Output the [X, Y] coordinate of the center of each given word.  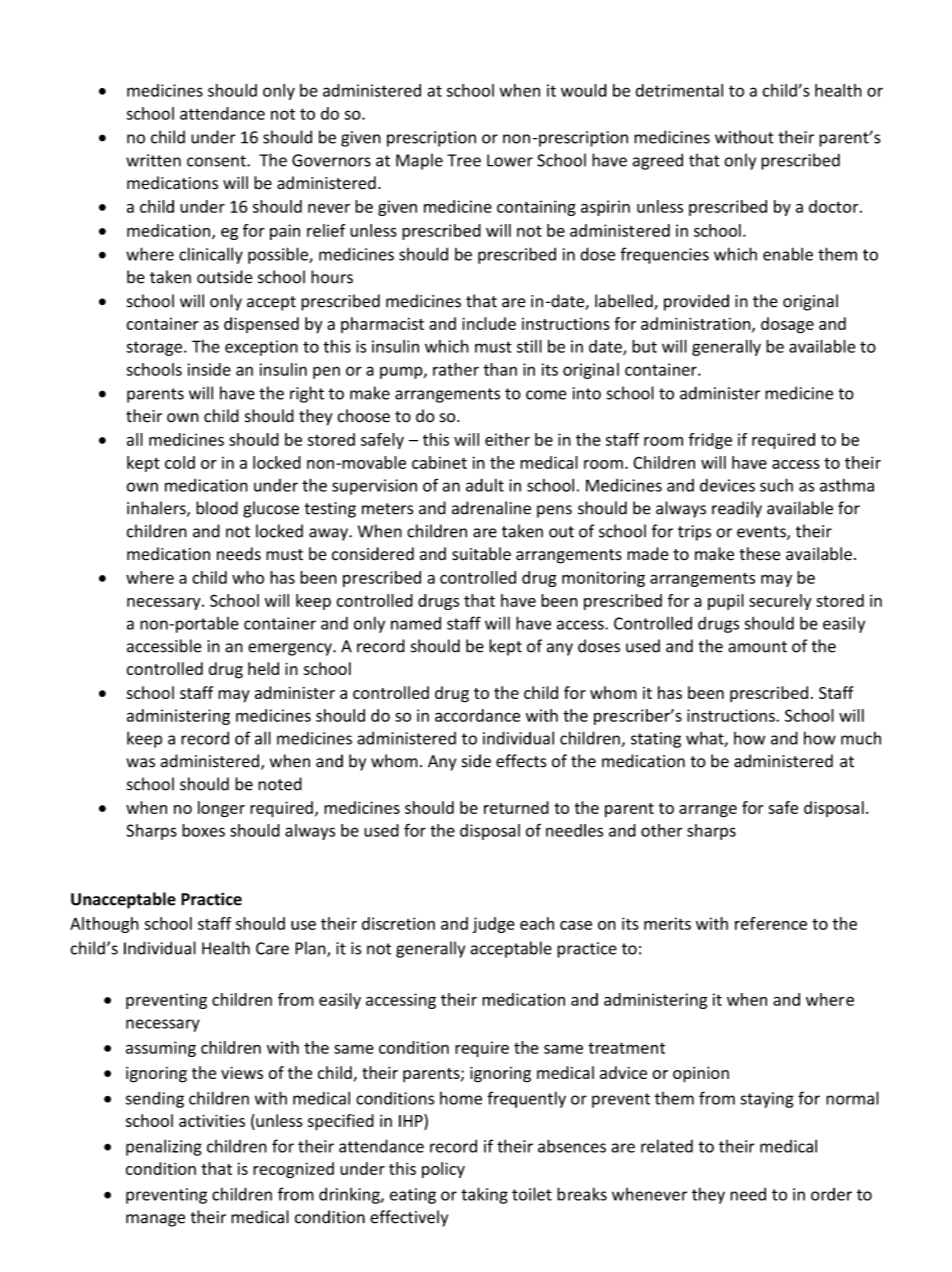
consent [217, 161]
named [416, 623]
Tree [464, 160]
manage [155, 1220]
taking [484, 1195]
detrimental [679, 90]
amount [757, 647]
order [831, 1194]
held [263, 668]
